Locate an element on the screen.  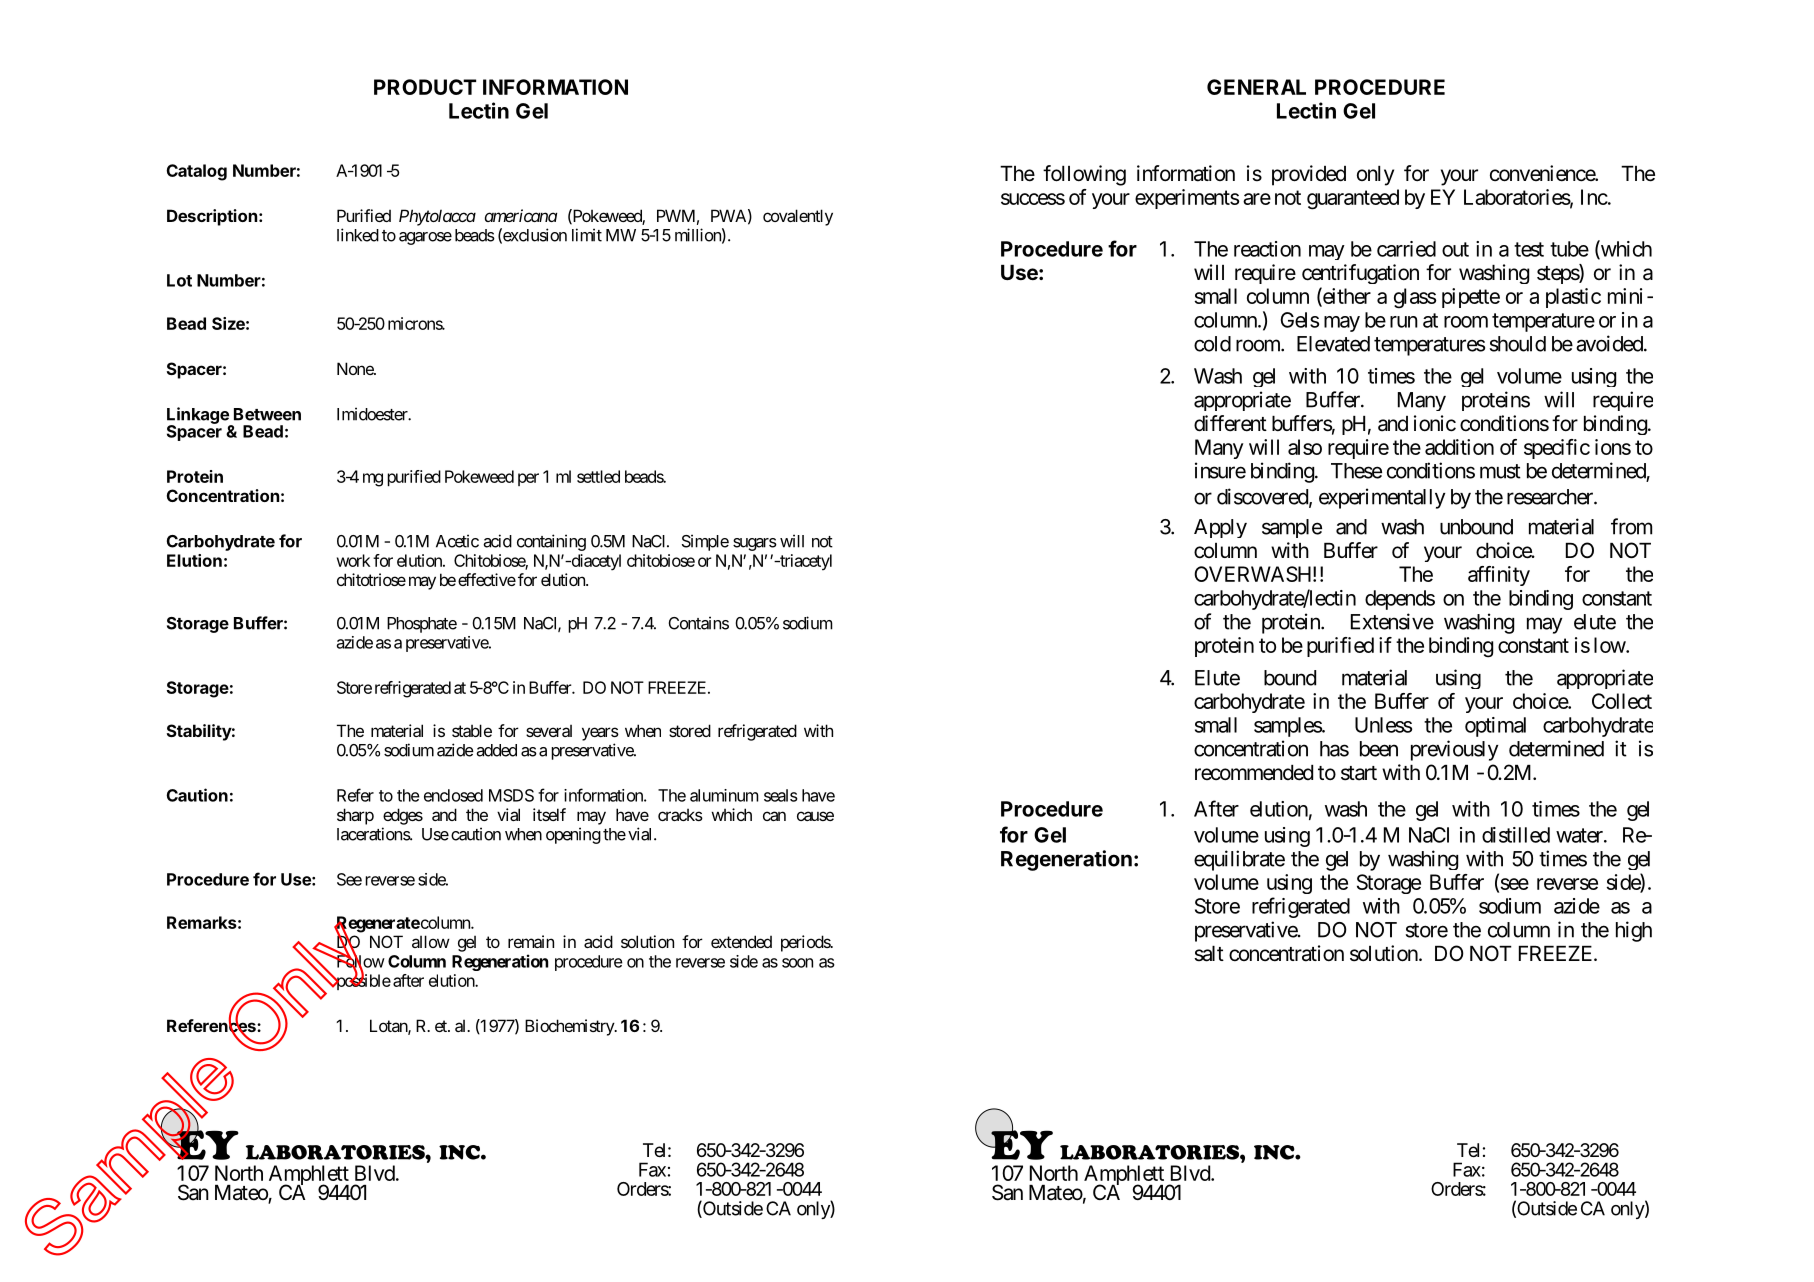
soon is located at coordinates (797, 963).
